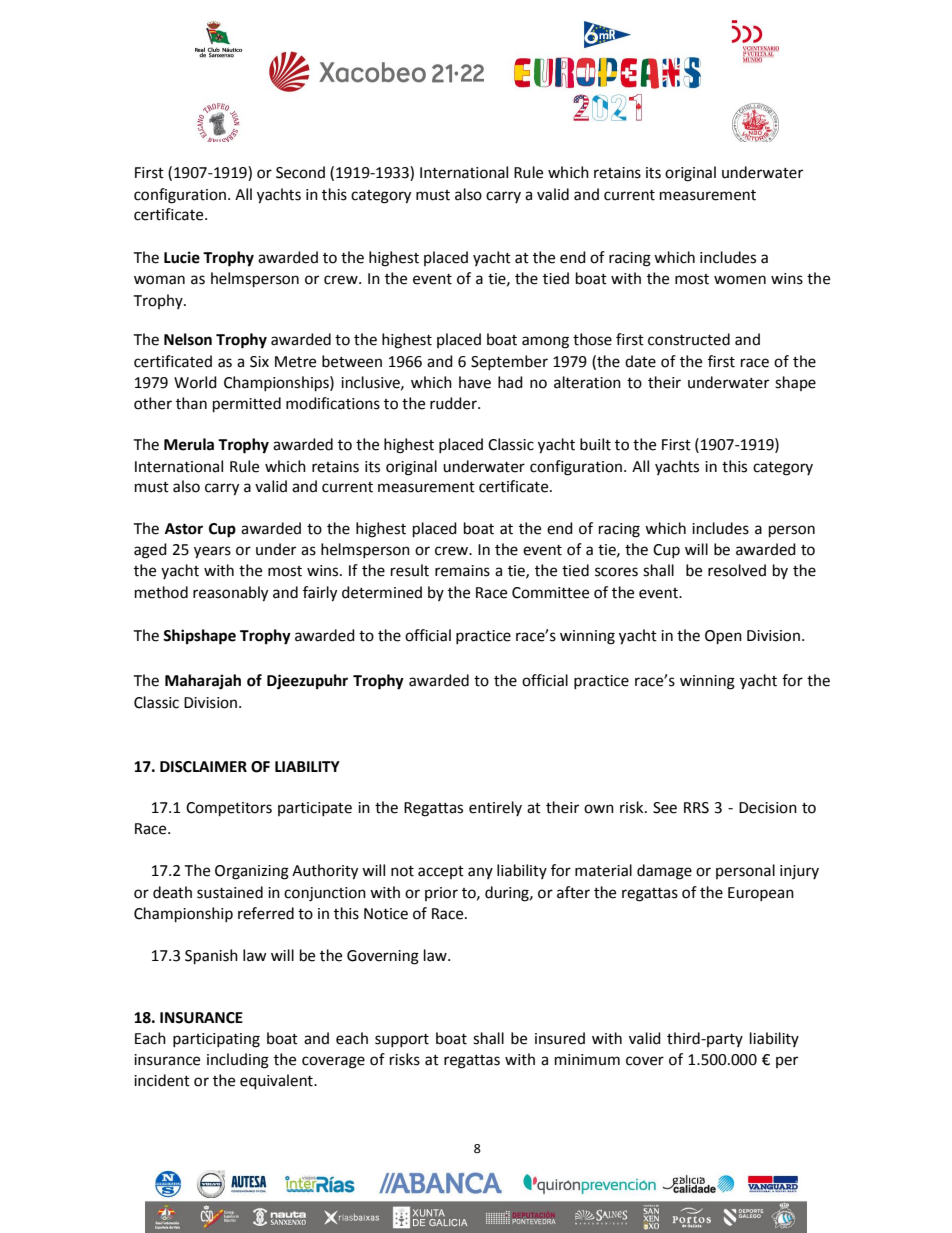  What do you see at coordinates (300, 172) in the document?
I see `Second` at bounding box center [300, 172].
